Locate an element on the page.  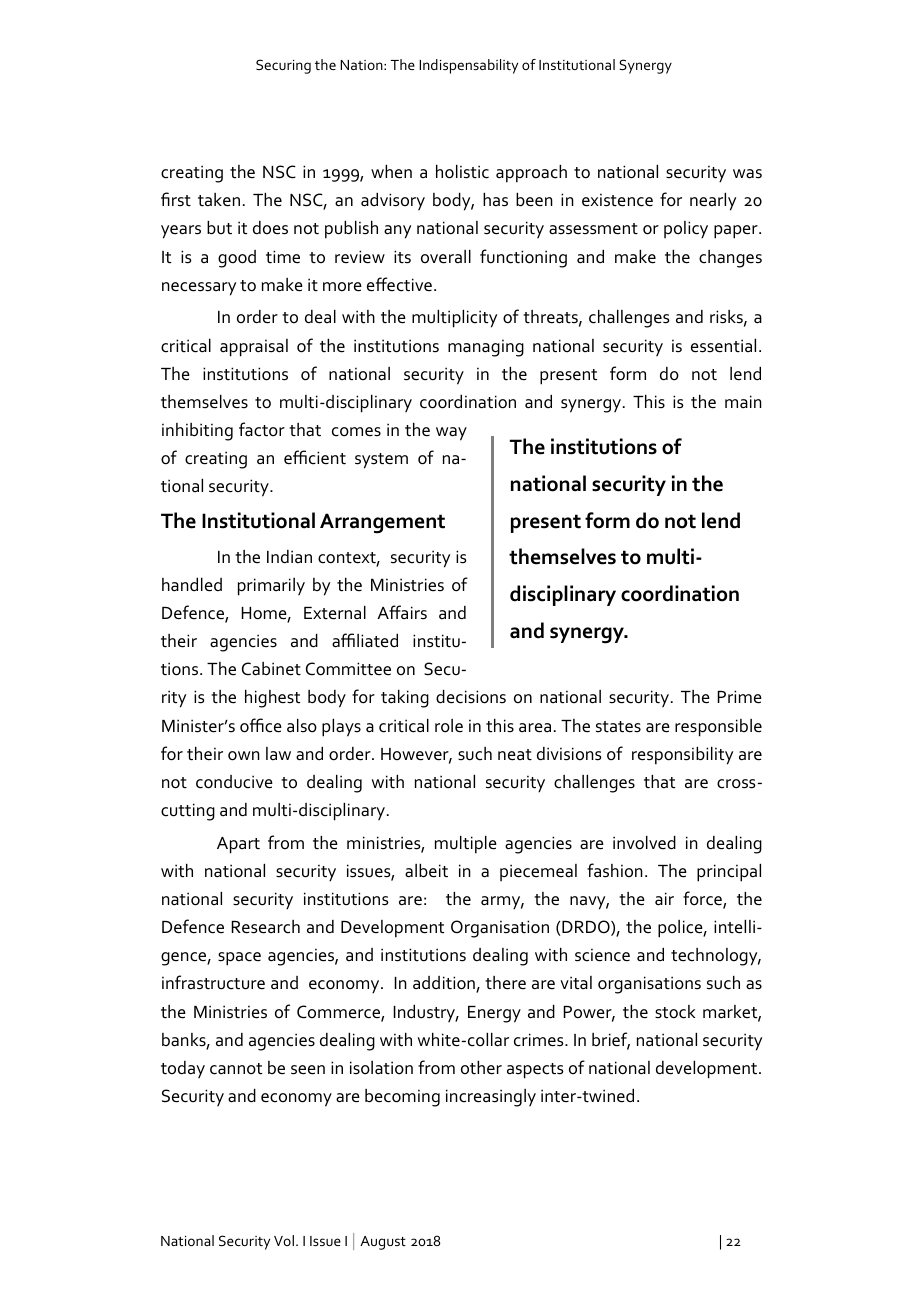
has is located at coordinates (495, 200).
